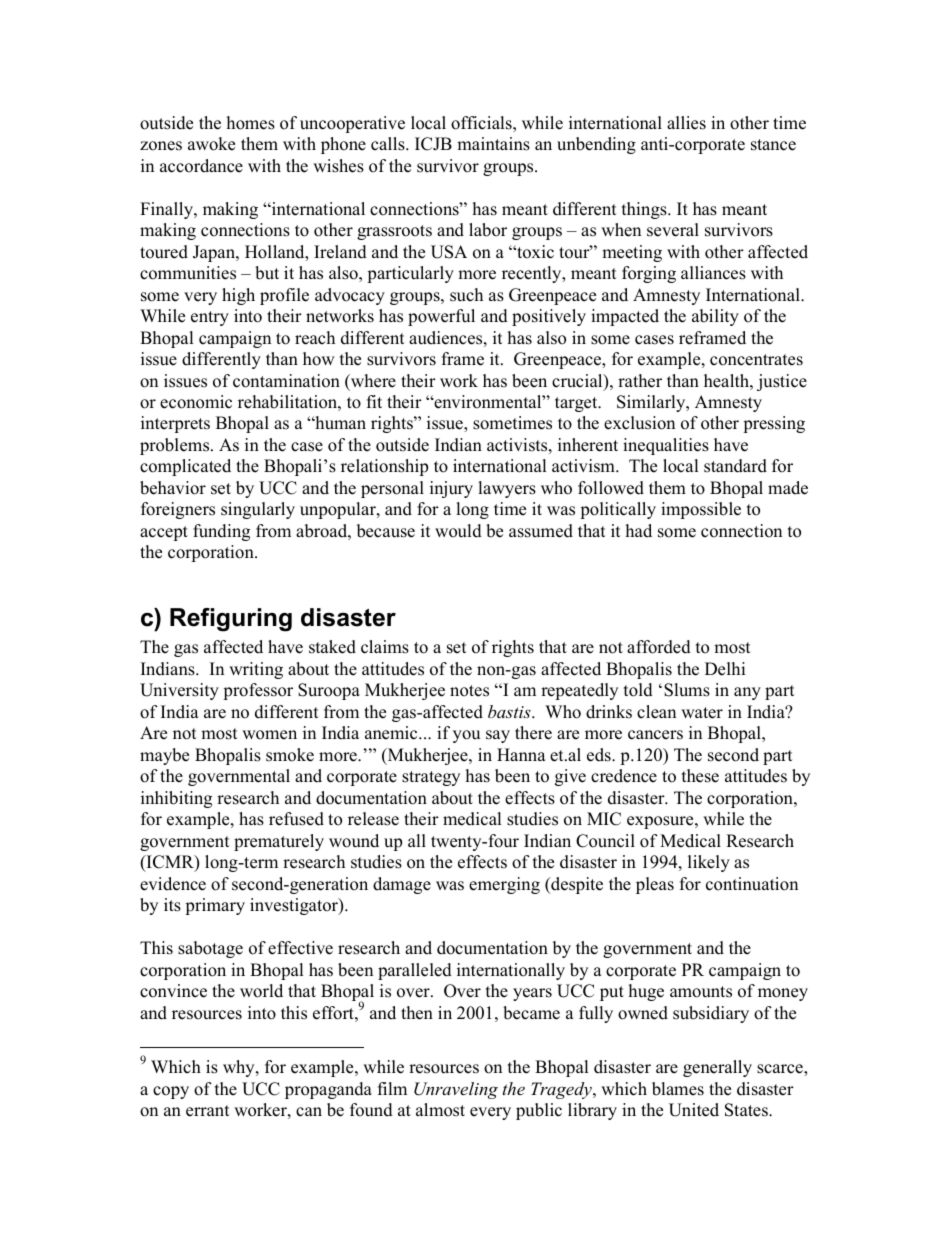  Describe the element at coordinates (256, 670) in the screenshot. I see `writing` at that location.
